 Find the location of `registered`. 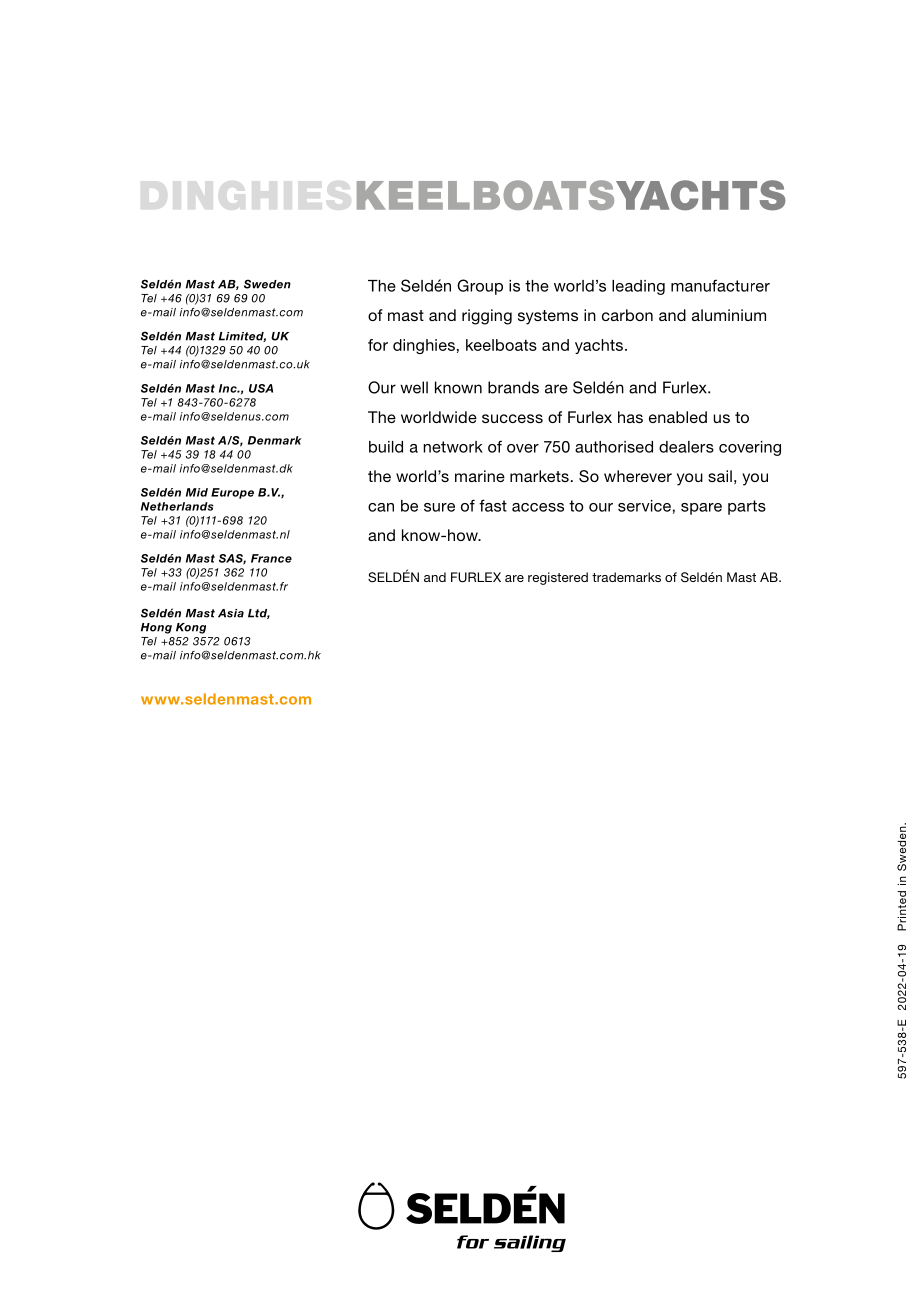

registered is located at coordinates (558, 578).
